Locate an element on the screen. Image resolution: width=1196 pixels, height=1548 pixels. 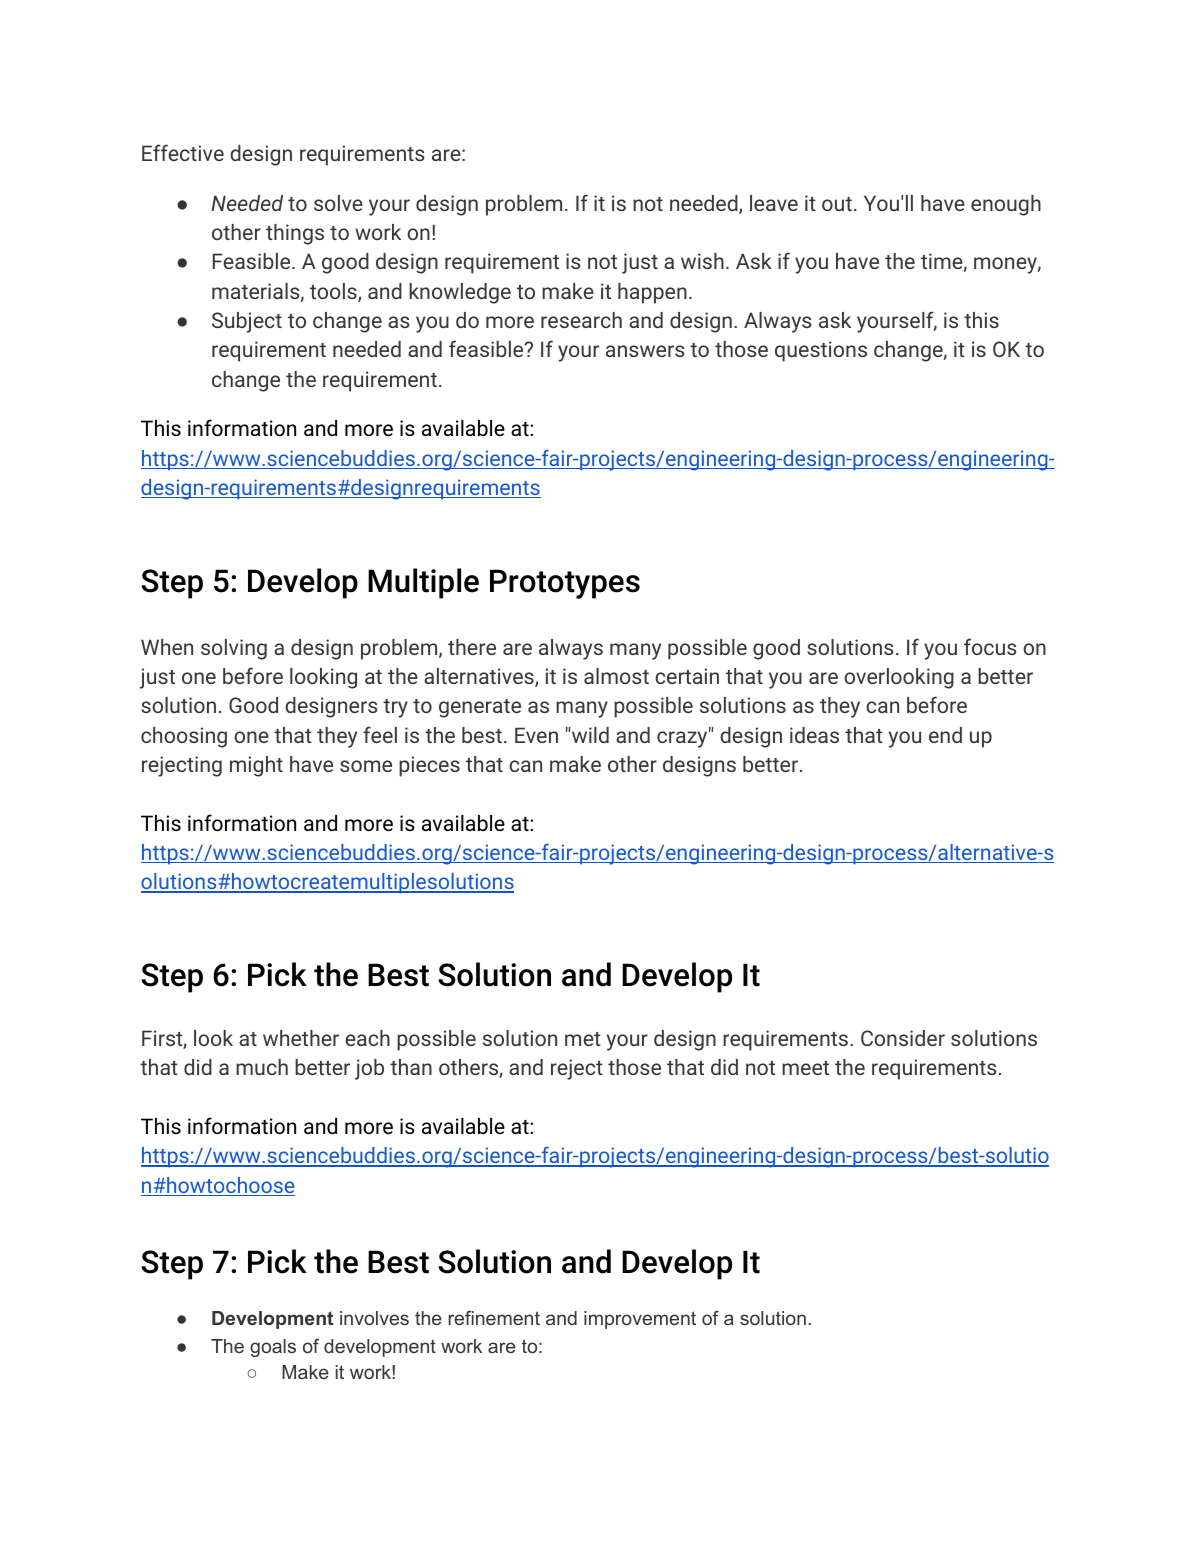
Consider is located at coordinates (903, 1038).
